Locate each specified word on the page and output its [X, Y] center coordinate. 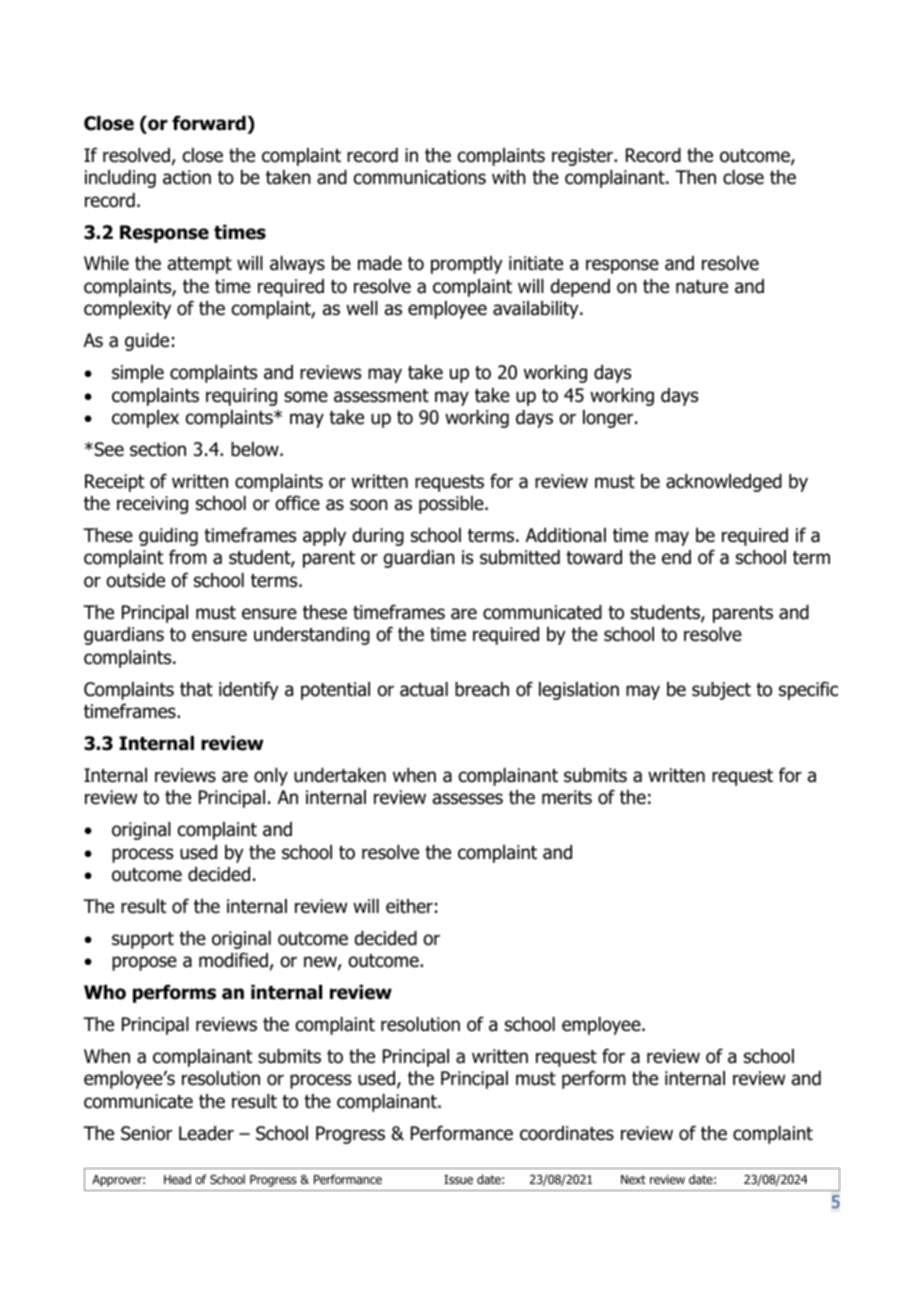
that [196, 689]
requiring [241, 397]
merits [567, 797]
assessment [381, 396]
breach [482, 689]
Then [695, 177]
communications [420, 177]
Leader [206, 1133]
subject [721, 691]
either [409, 906]
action [187, 177]
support [143, 940]
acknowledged [724, 483]
